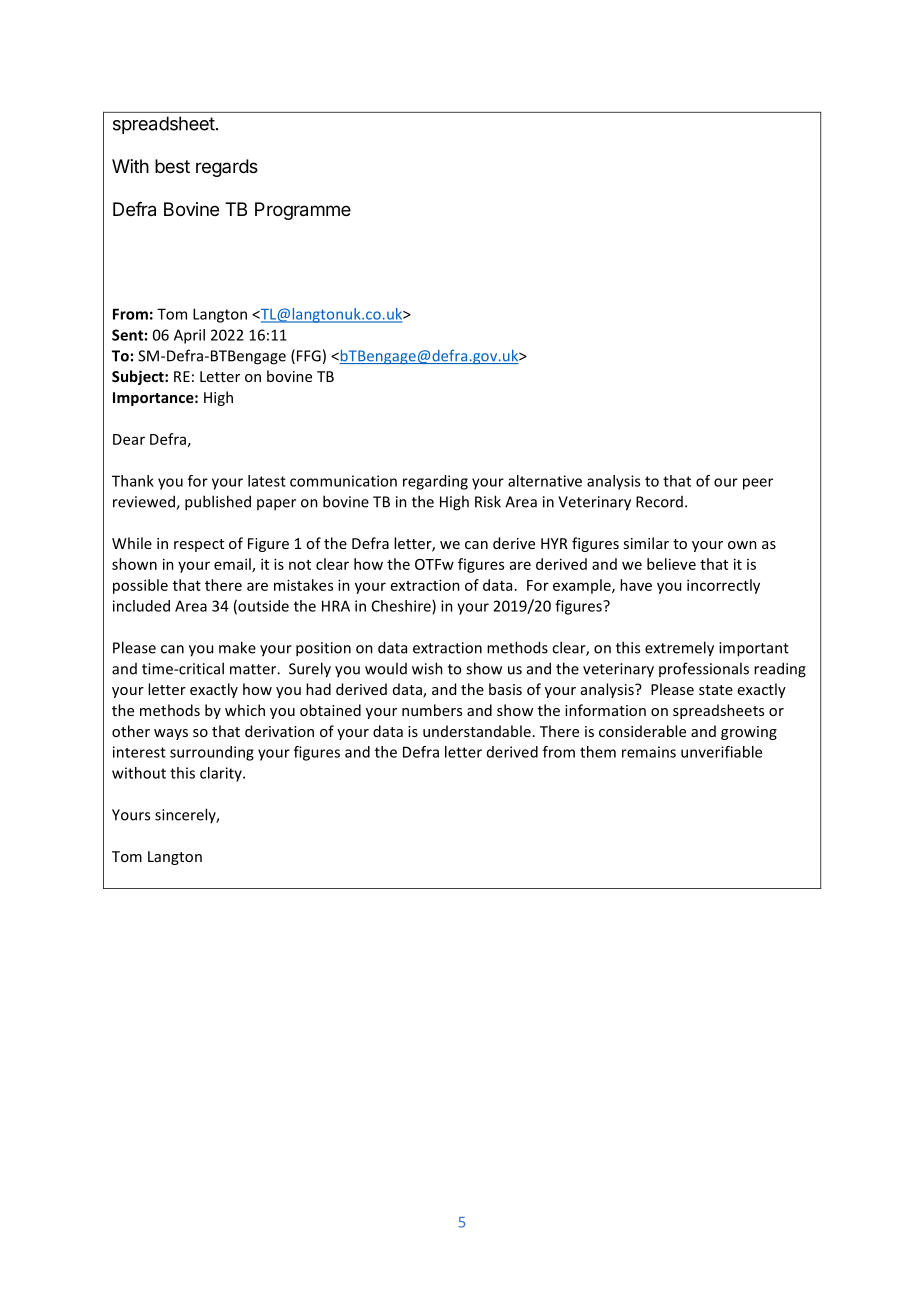  What do you see at coordinates (227, 168) in the screenshot?
I see `regards` at bounding box center [227, 168].
